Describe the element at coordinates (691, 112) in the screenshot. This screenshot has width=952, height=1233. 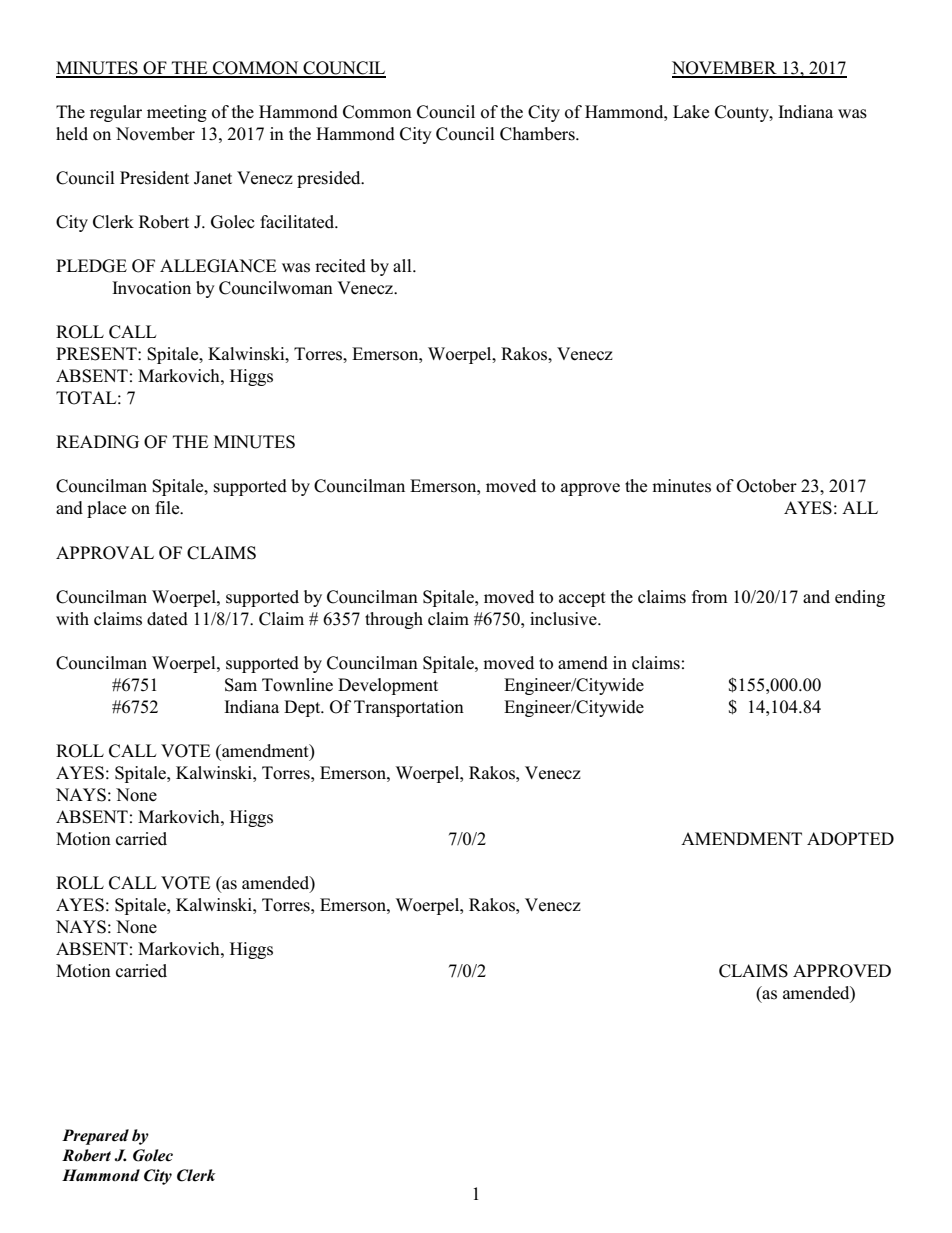
I see `Lake` at that location.
